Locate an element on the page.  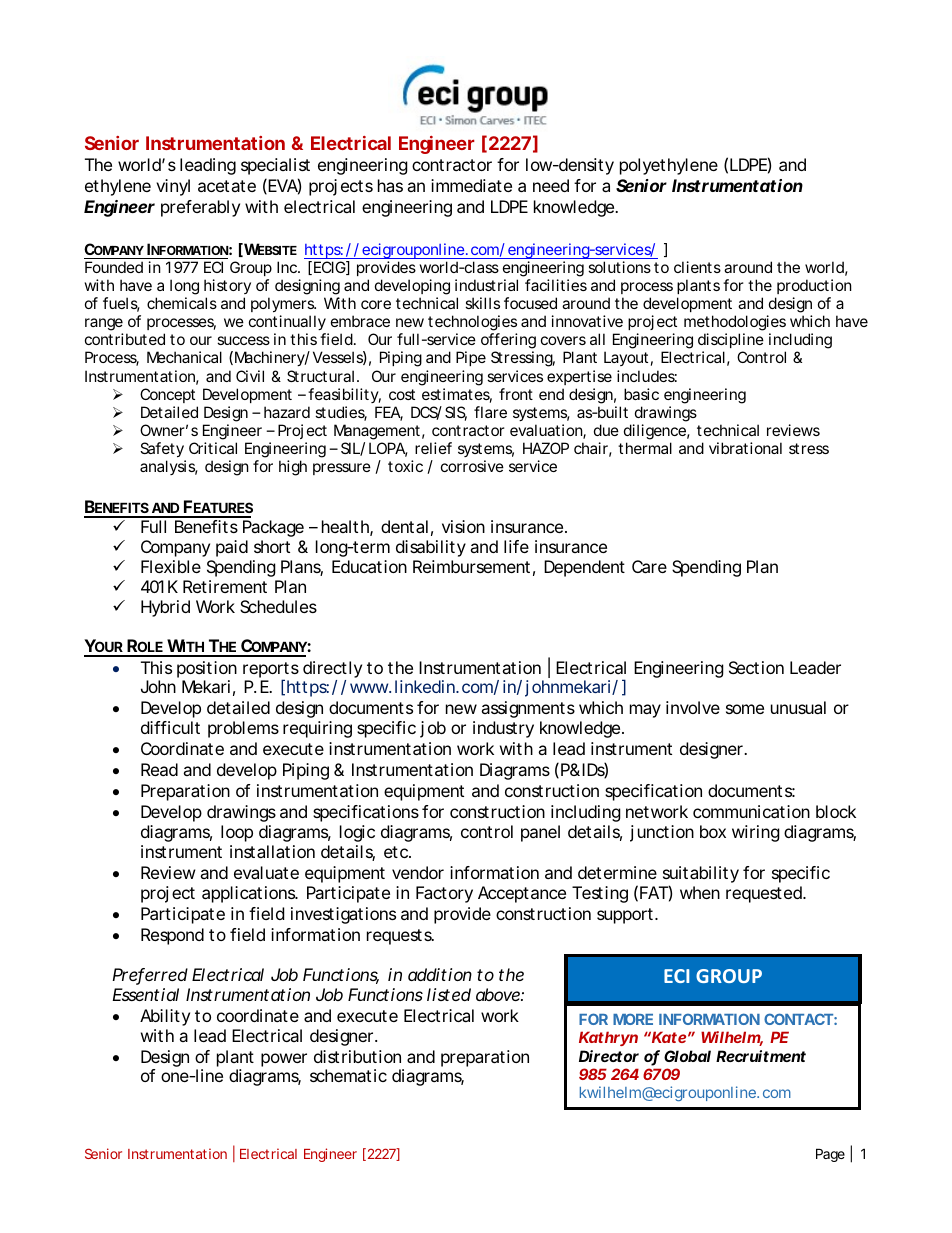
power is located at coordinates (284, 1060).
